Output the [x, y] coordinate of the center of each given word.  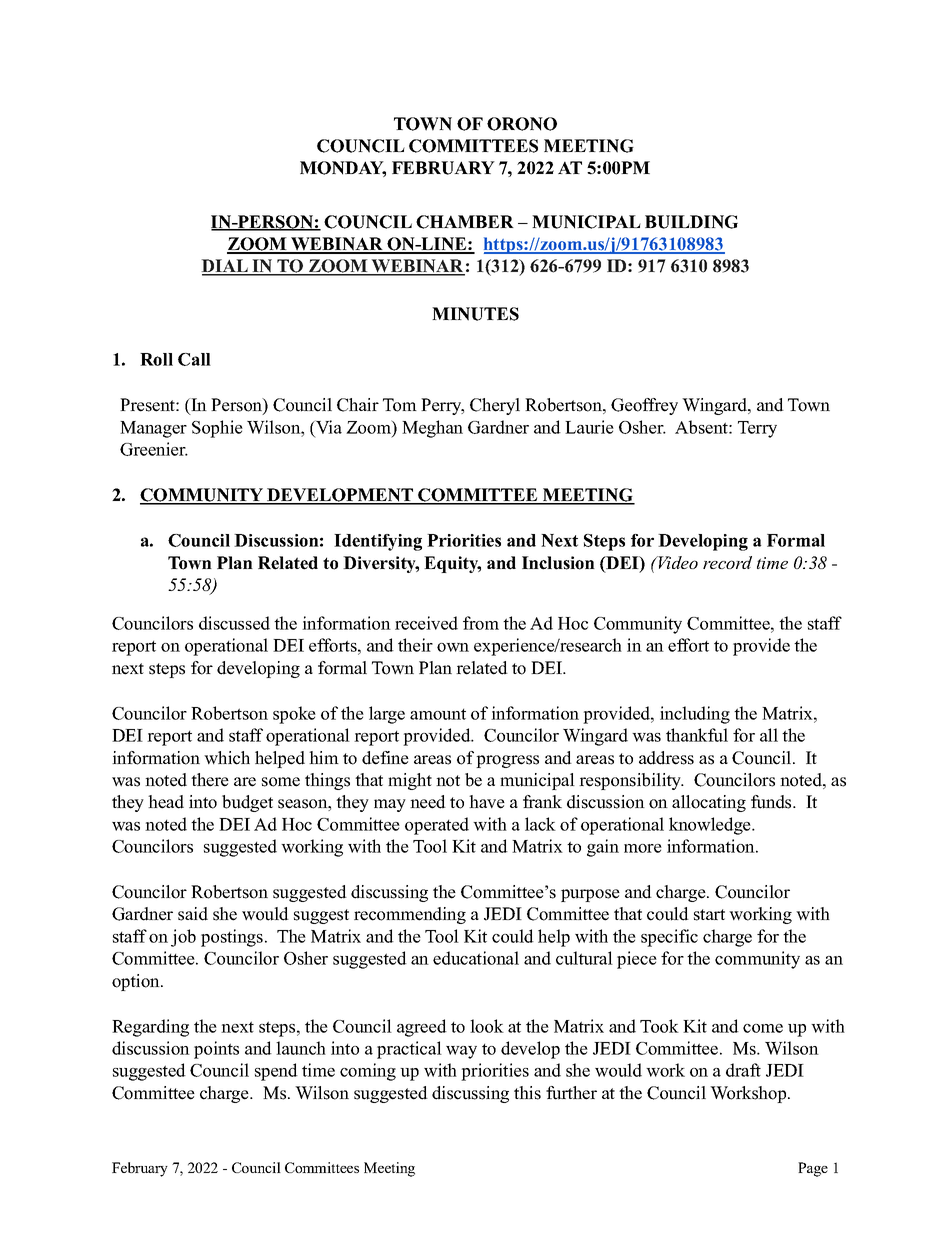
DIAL [225, 267]
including [695, 715]
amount [438, 714]
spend [276, 1072]
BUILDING [691, 222]
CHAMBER [465, 222]
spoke [294, 715]
